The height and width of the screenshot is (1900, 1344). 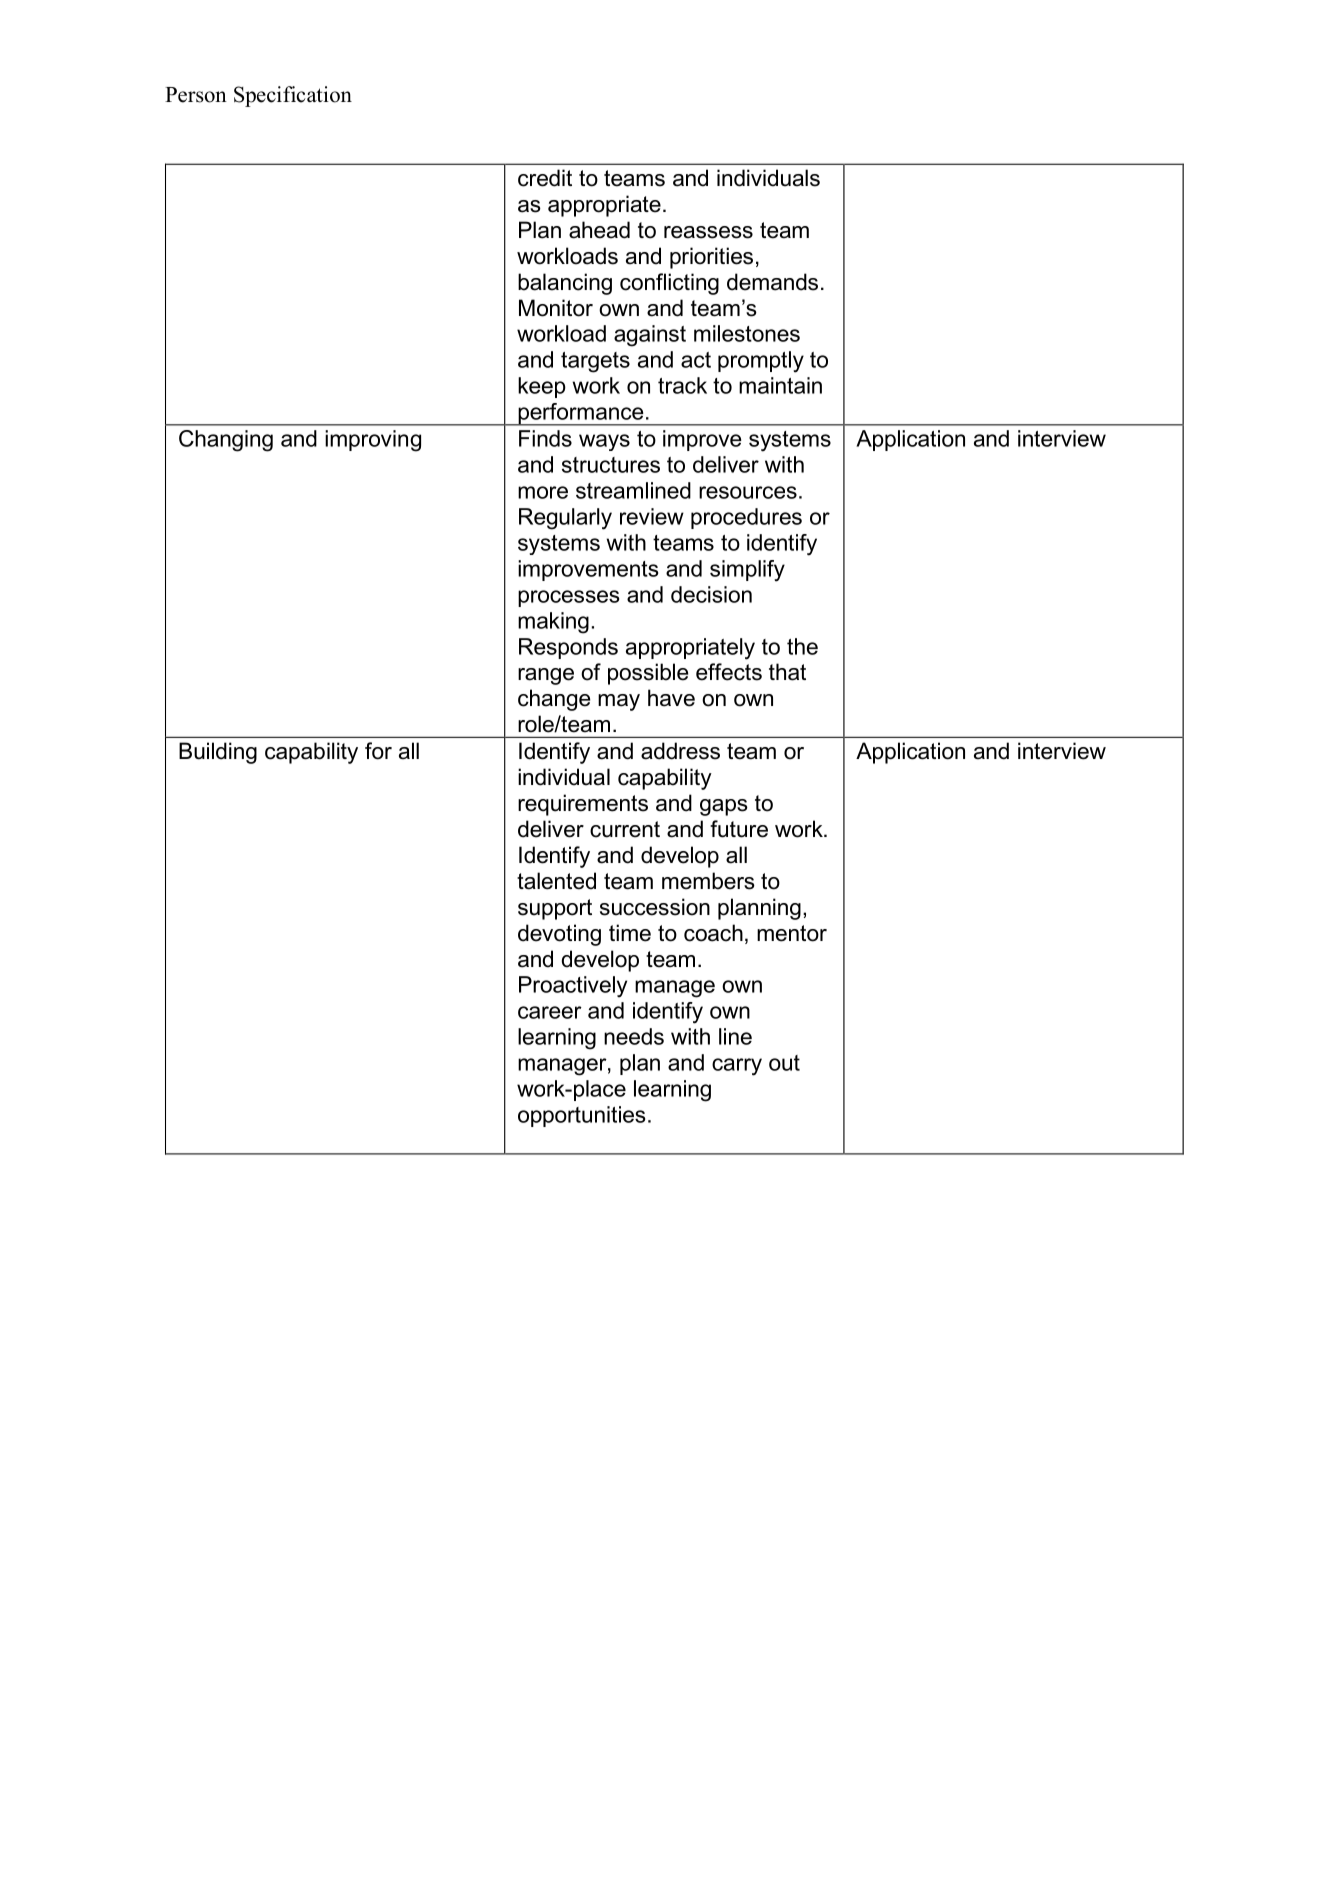 I want to click on Changing, so click(x=226, y=441).
